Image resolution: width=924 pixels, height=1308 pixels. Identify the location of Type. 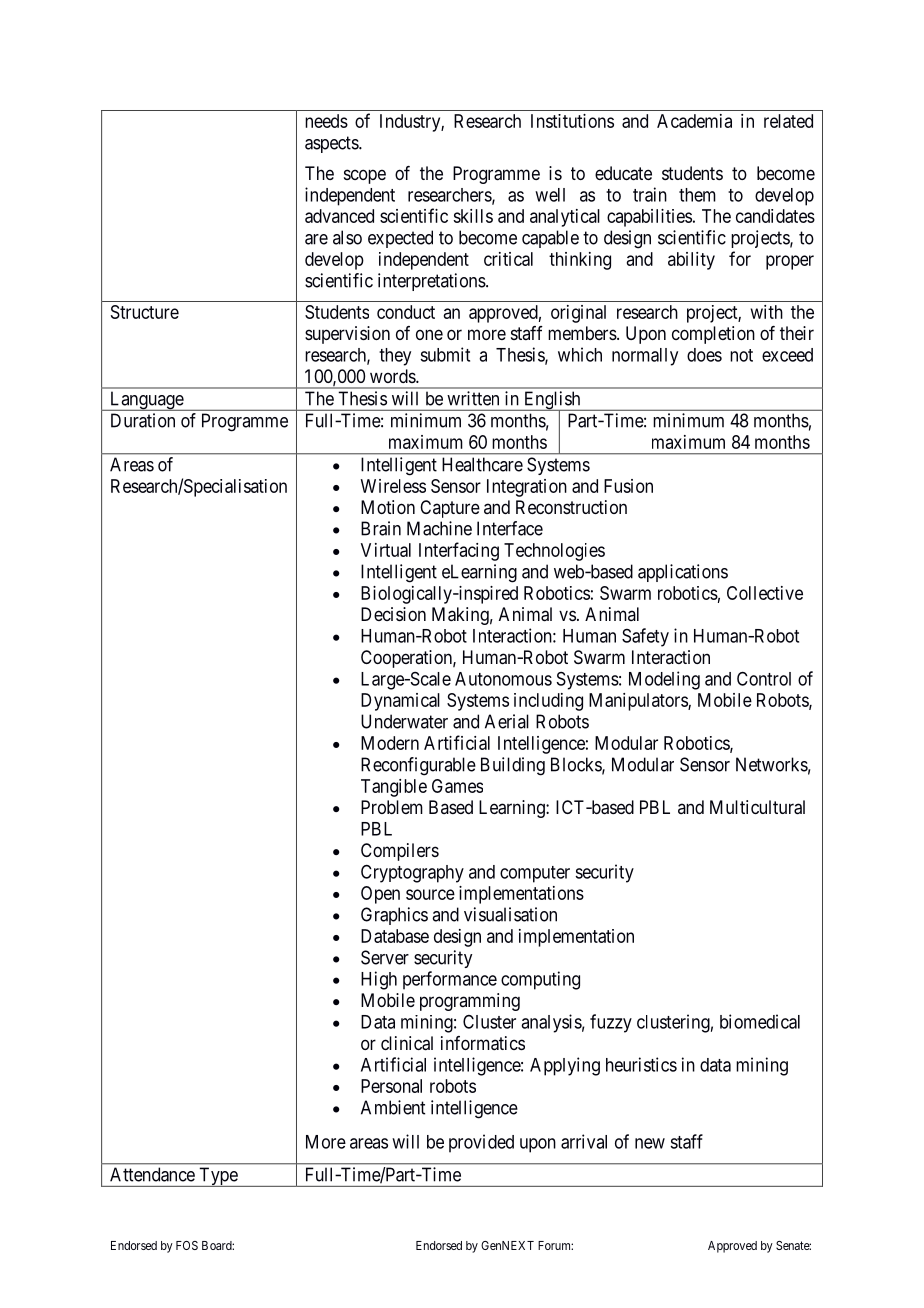
(218, 1177).
